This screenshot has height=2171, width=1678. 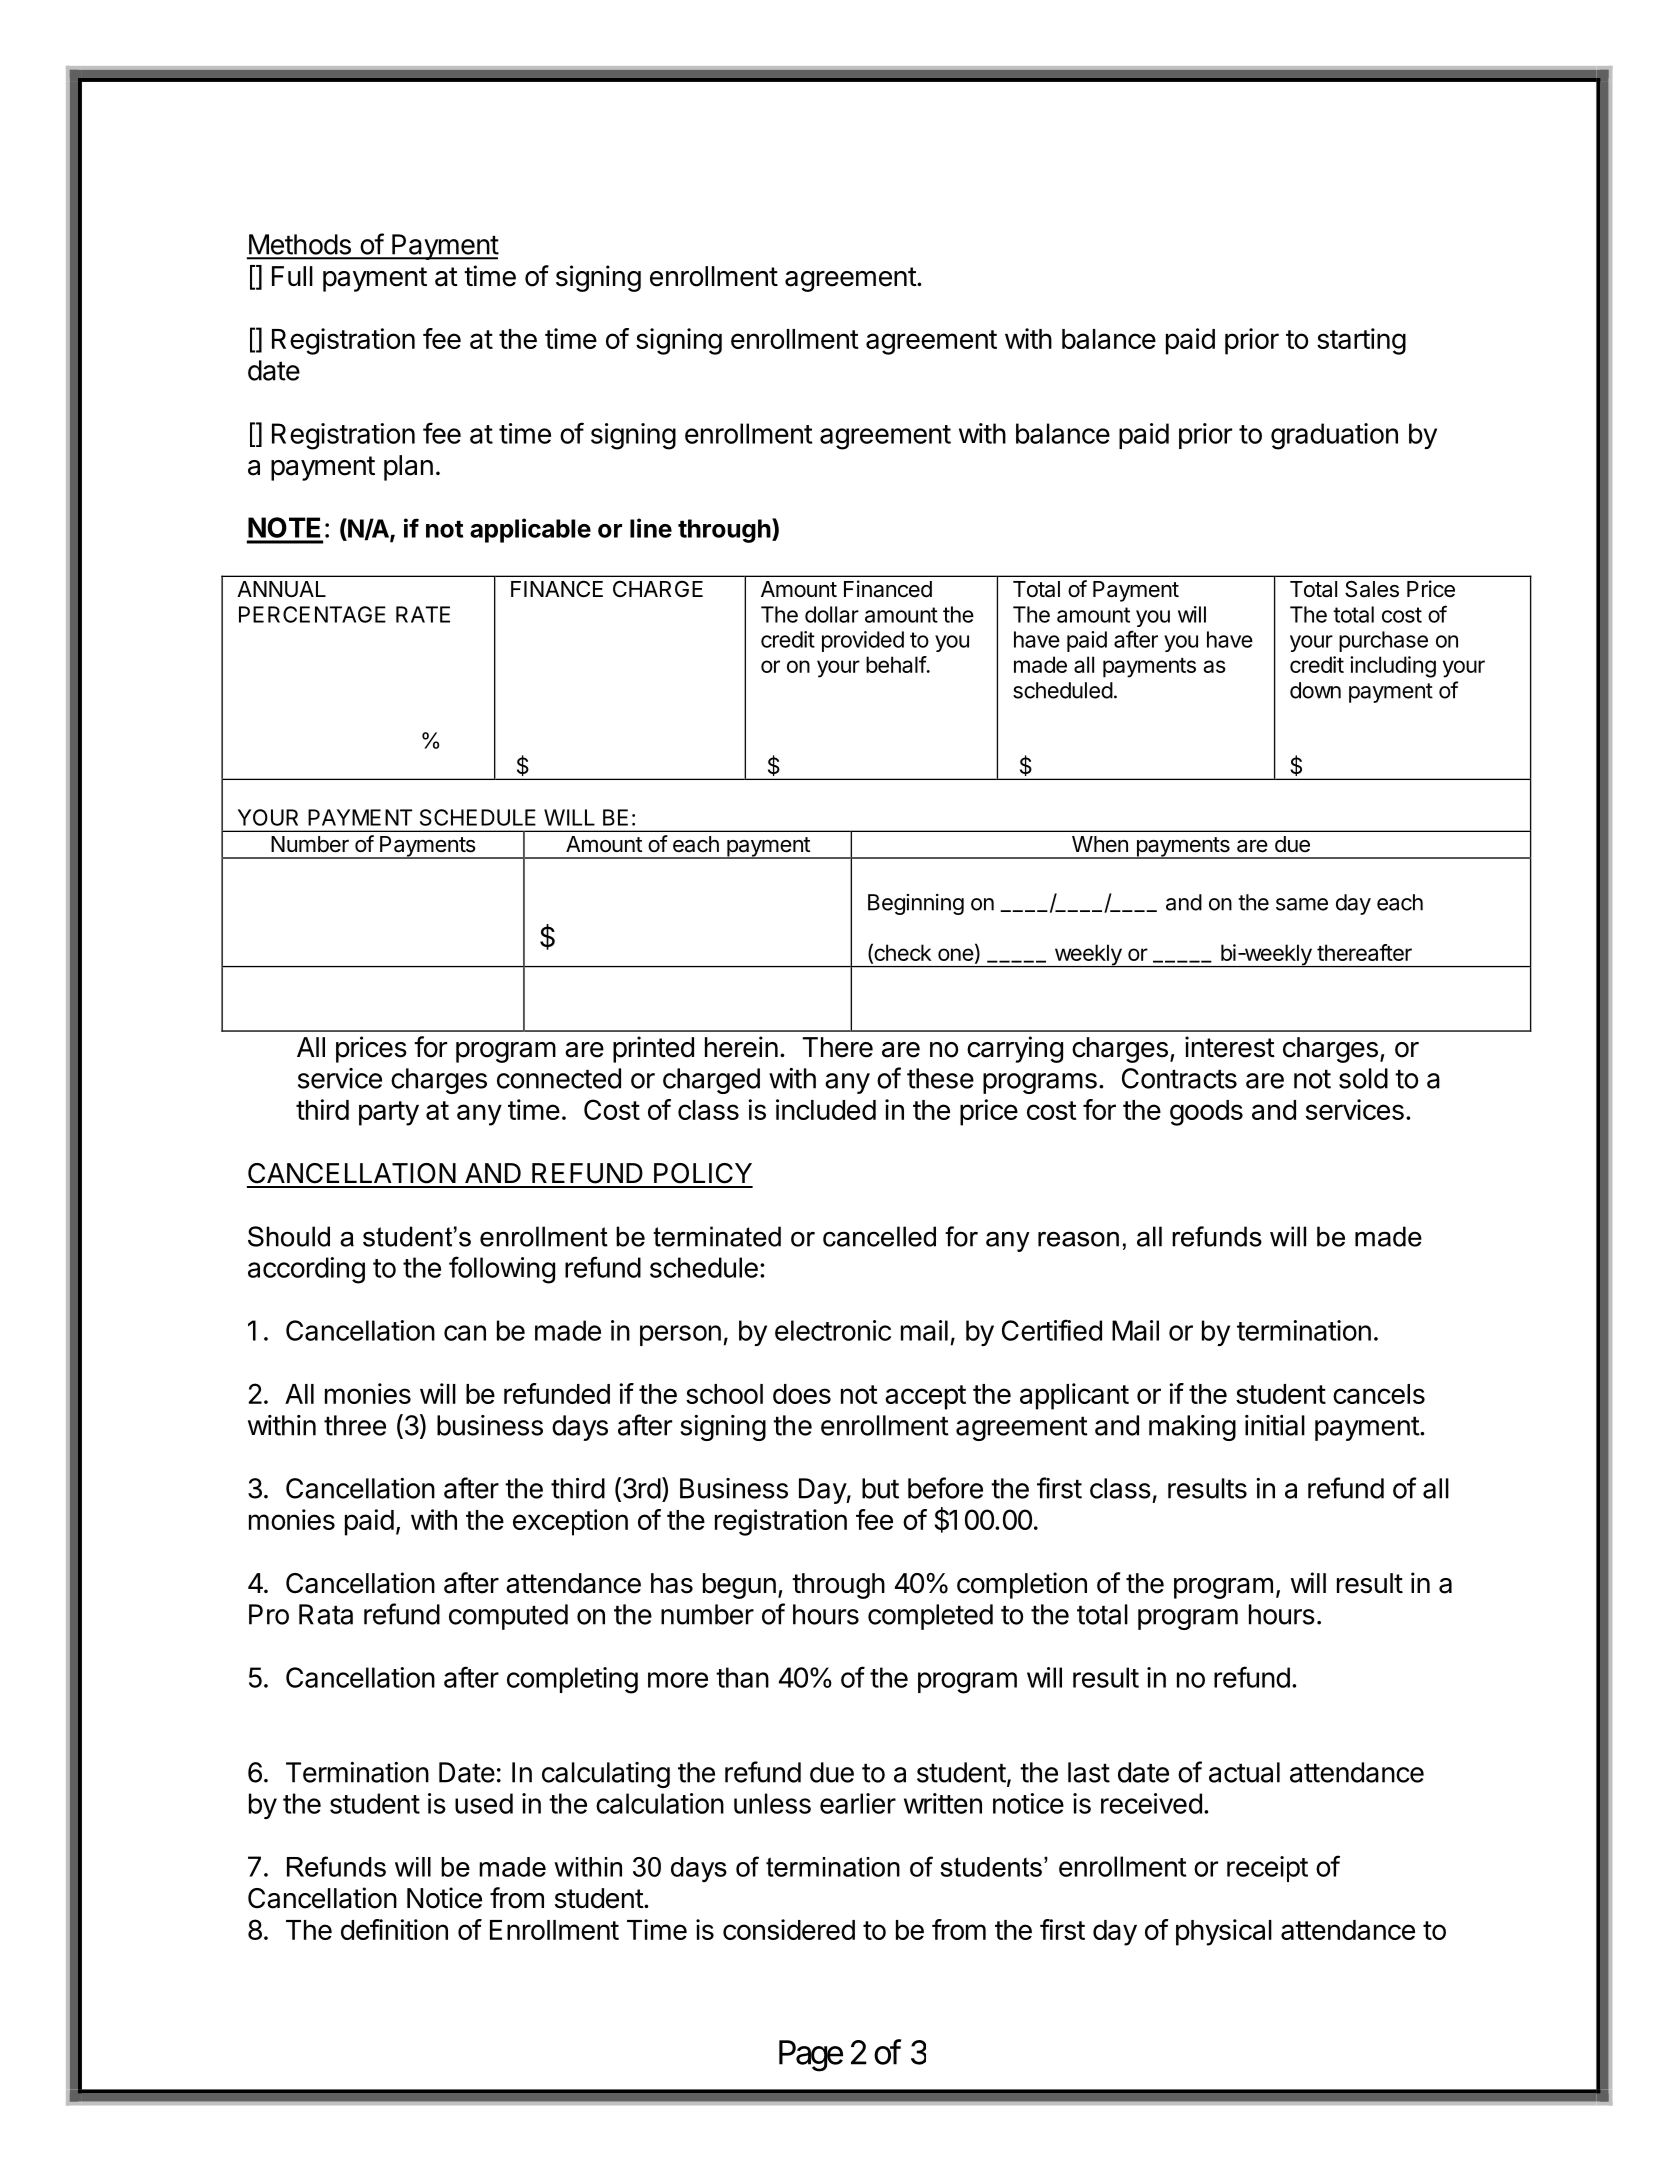 What do you see at coordinates (916, 904) in the screenshot?
I see `Beginning` at bounding box center [916, 904].
